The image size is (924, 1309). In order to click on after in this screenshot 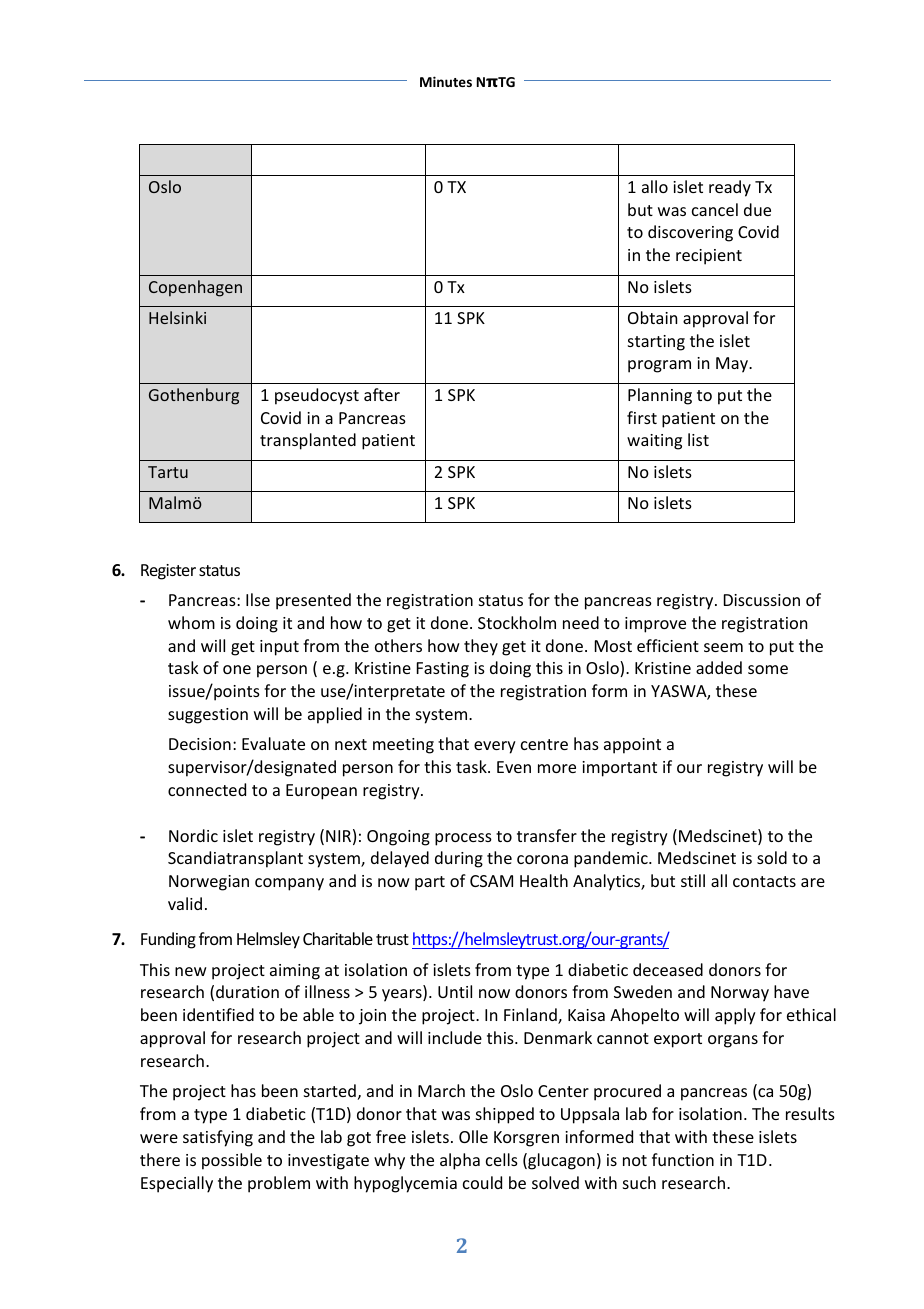, I will do `click(382, 394)`.
